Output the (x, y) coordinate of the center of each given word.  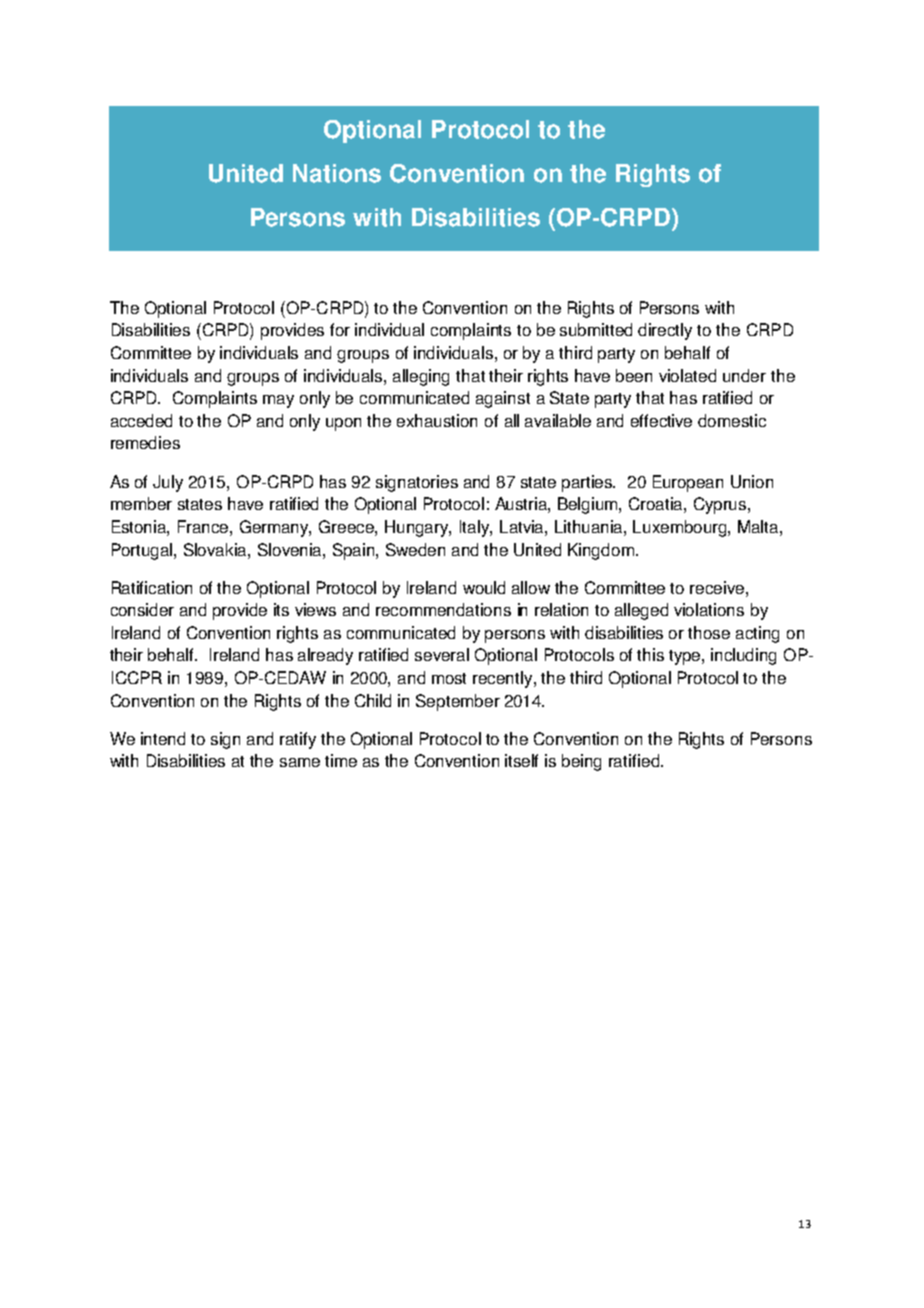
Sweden (415, 549)
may (278, 401)
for (340, 329)
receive (718, 587)
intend (163, 738)
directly (665, 331)
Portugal (143, 551)
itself (521, 760)
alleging (421, 377)
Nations (337, 173)
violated (687, 375)
